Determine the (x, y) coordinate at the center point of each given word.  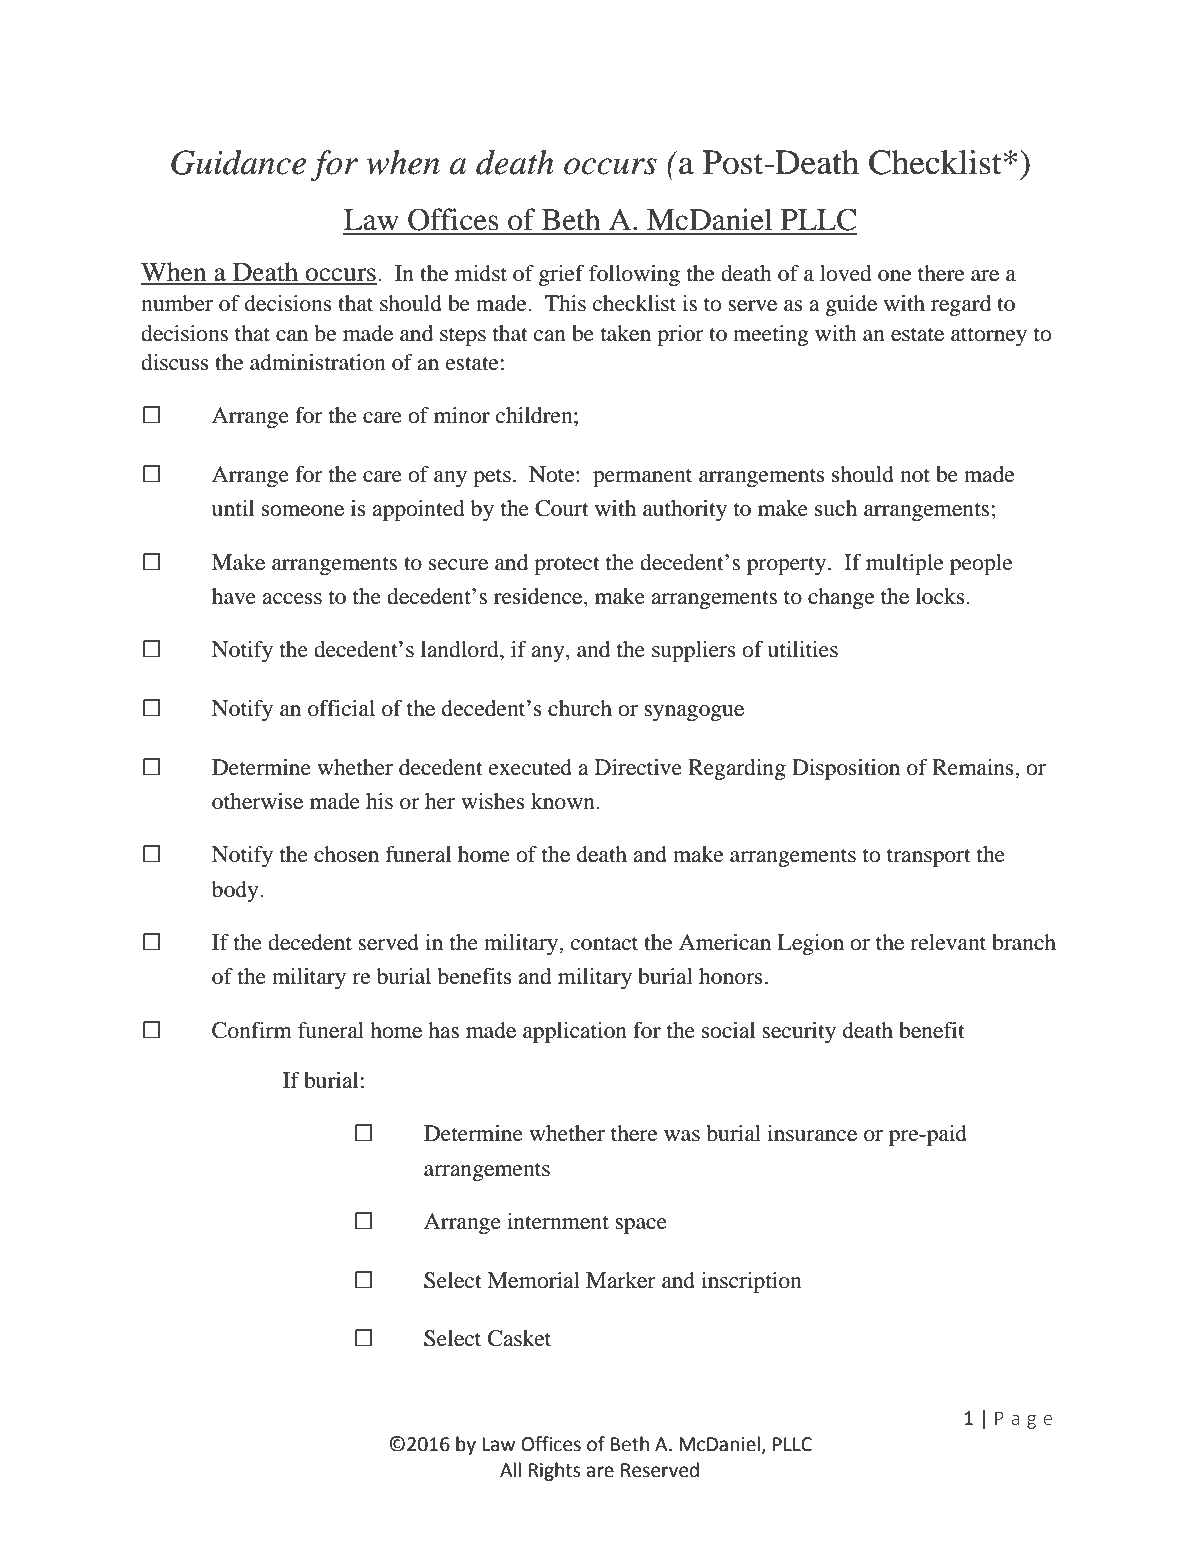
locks (941, 596)
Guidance (238, 162)
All (510, 1469)
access (292, 599)
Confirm (252, 1030)
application (575, 1032)
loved (846, 273)
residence (539, 597)
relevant (948, 942)
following (634, 275)
